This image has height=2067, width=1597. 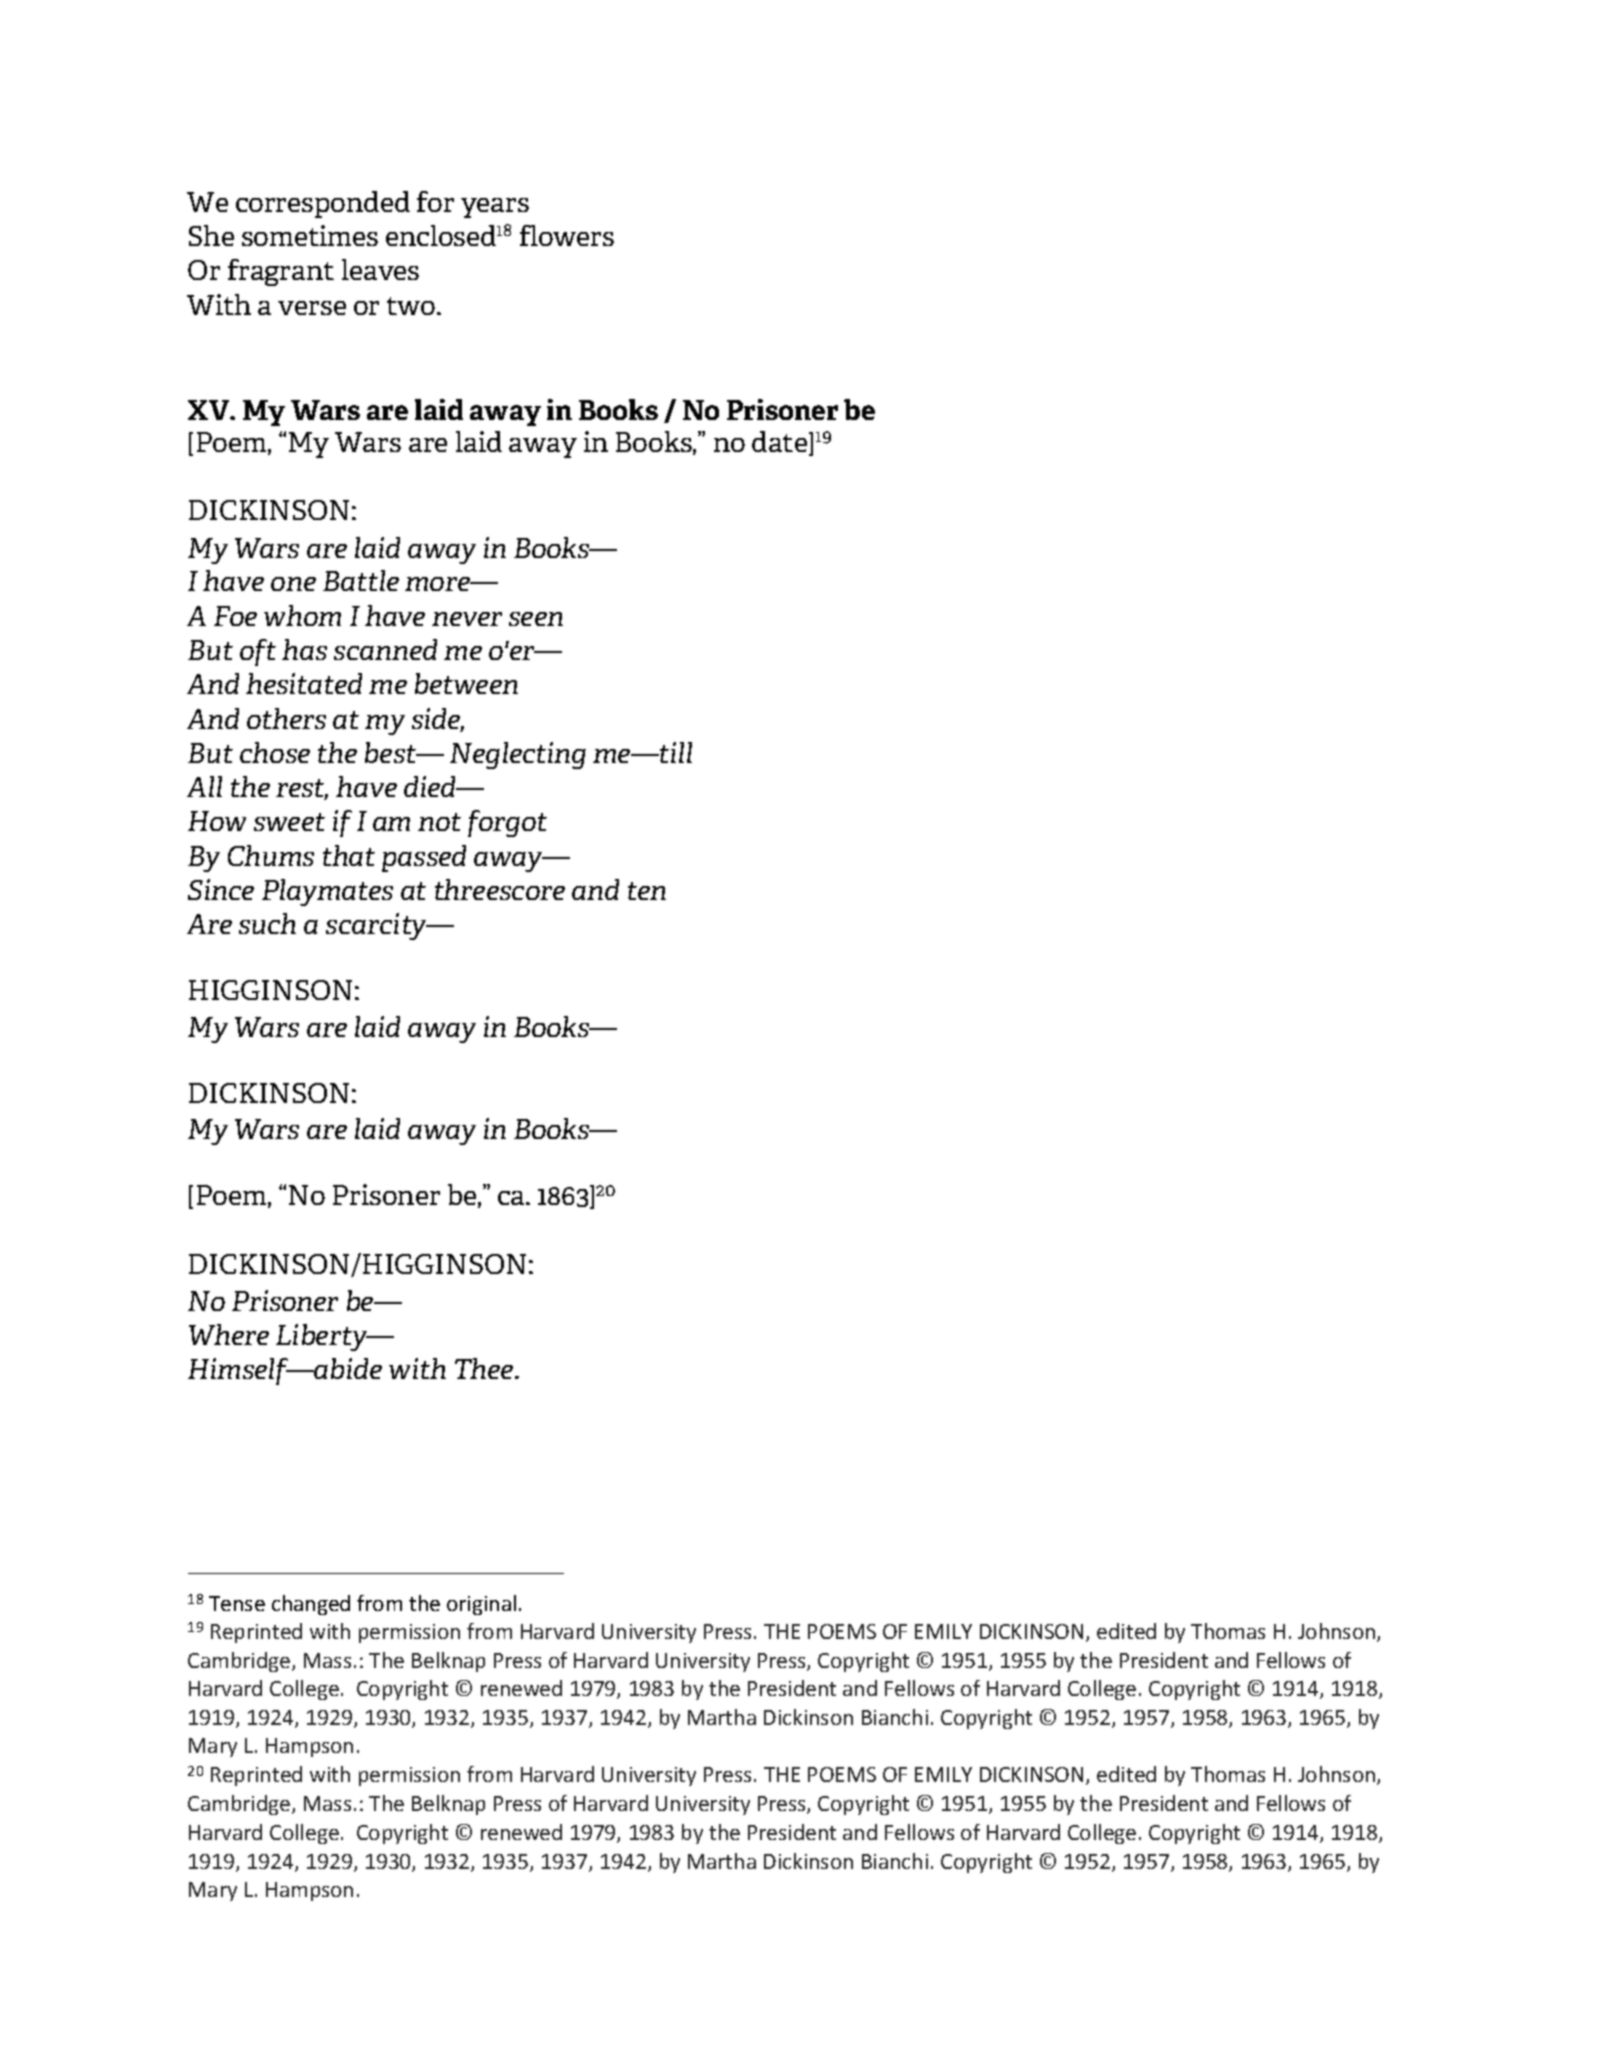 I want to click on scarcity, so click(x=377, y=926).
